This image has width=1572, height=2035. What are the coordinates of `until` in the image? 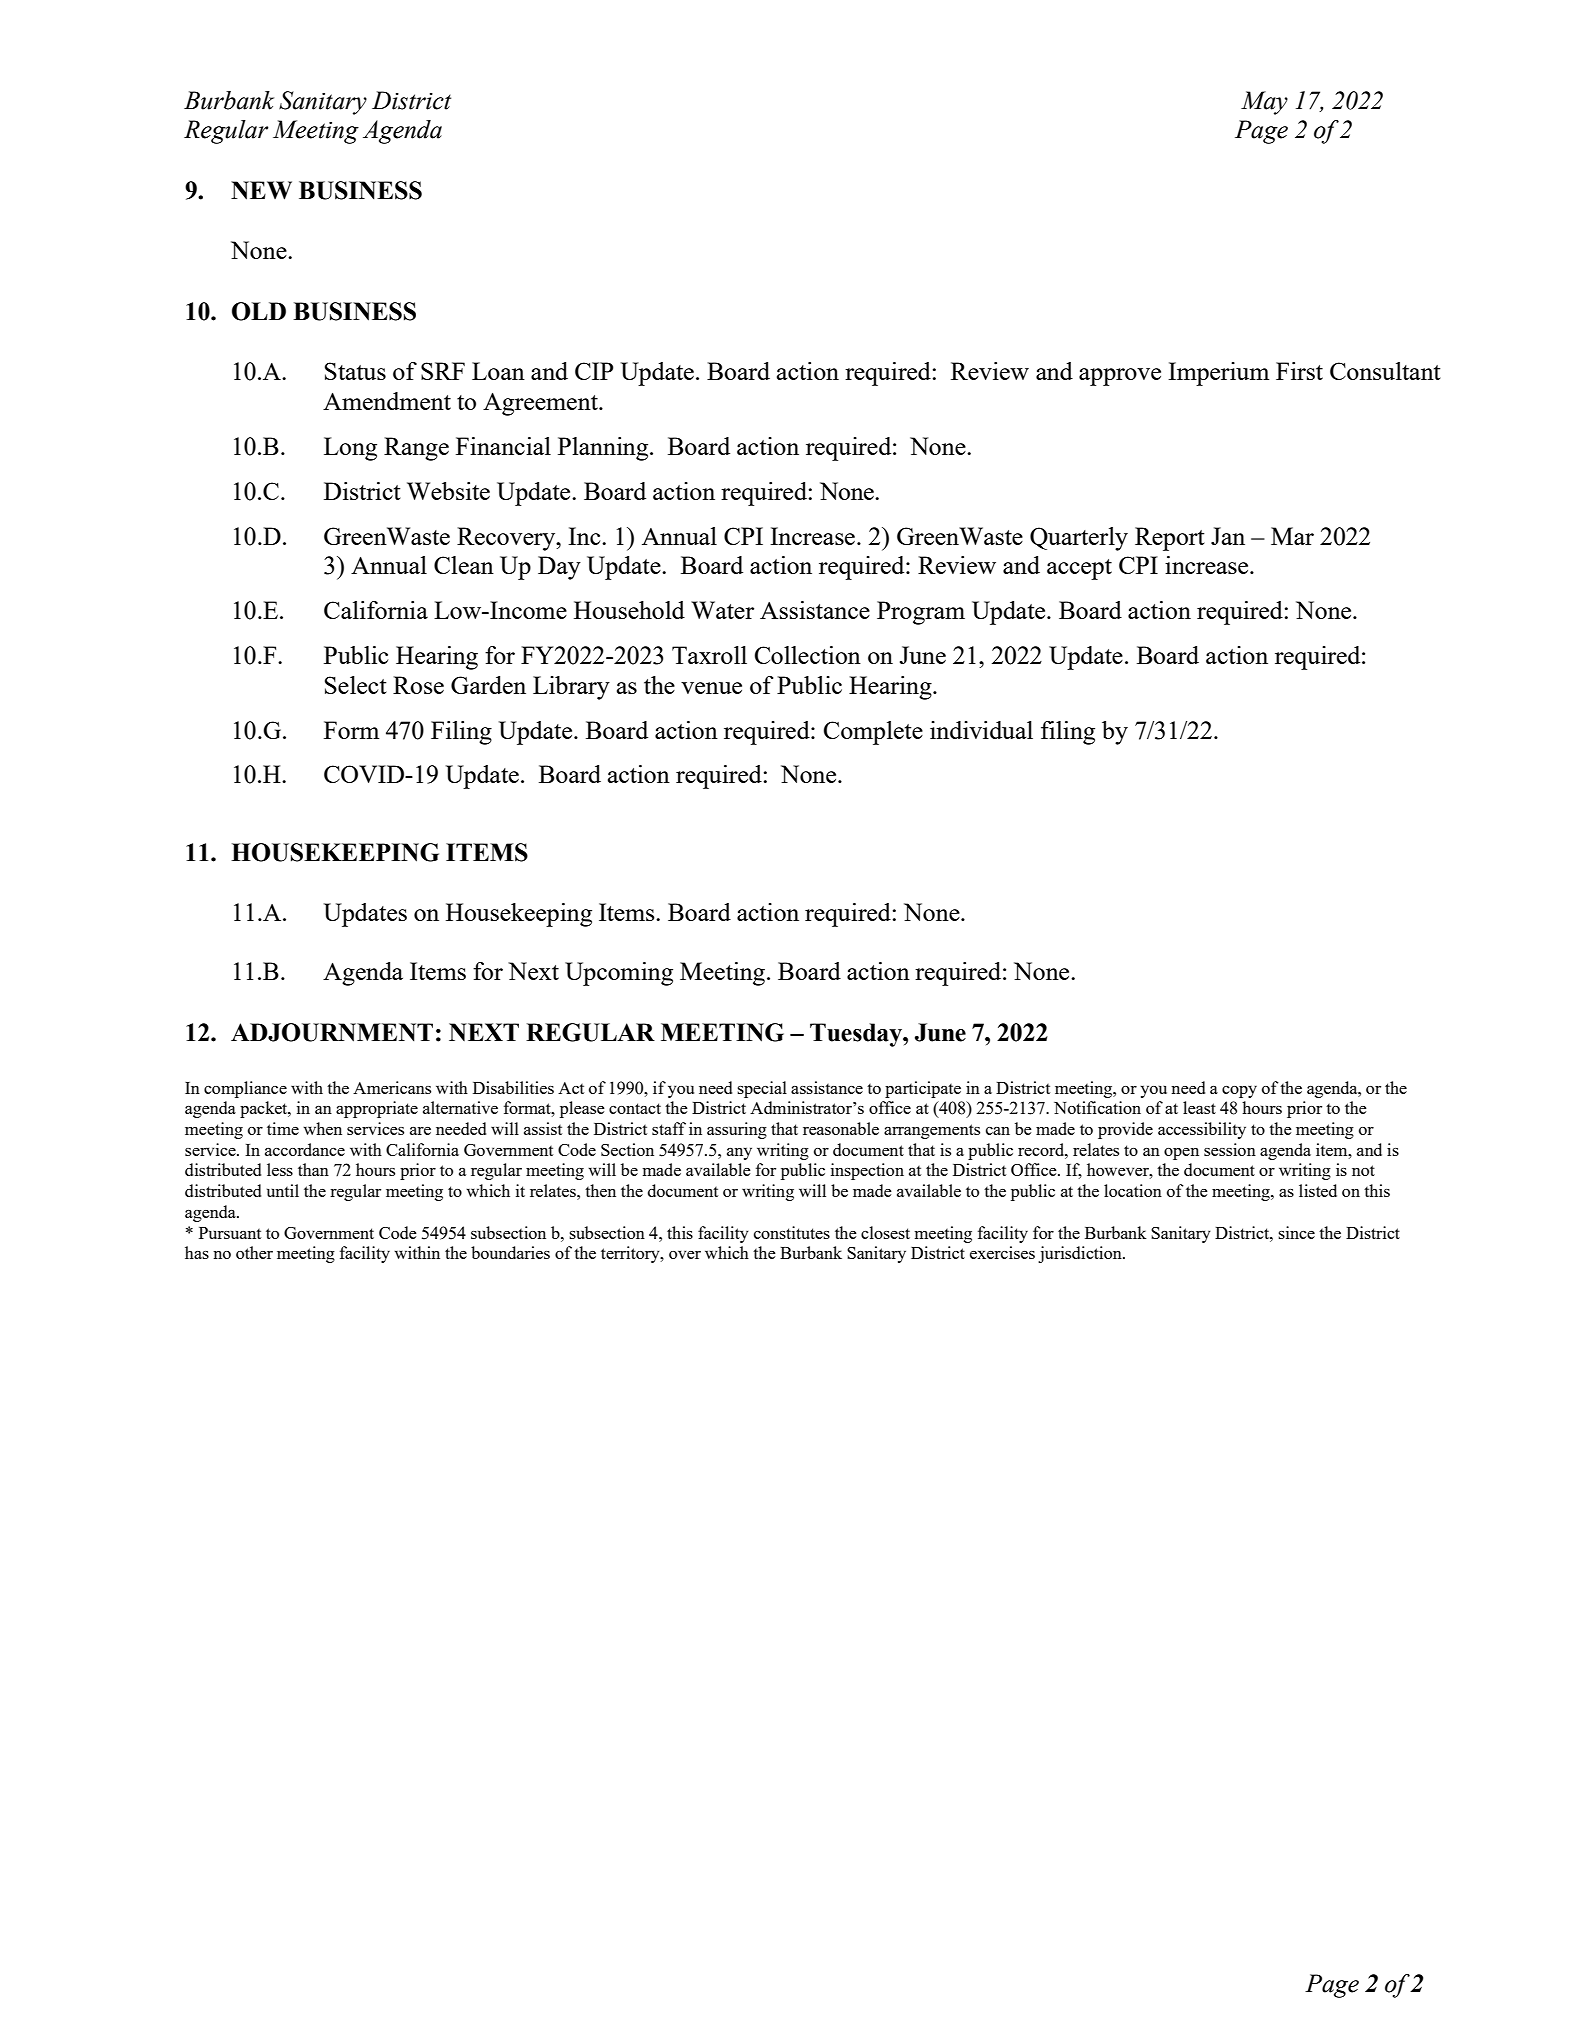 It's located at (283, 1190).
